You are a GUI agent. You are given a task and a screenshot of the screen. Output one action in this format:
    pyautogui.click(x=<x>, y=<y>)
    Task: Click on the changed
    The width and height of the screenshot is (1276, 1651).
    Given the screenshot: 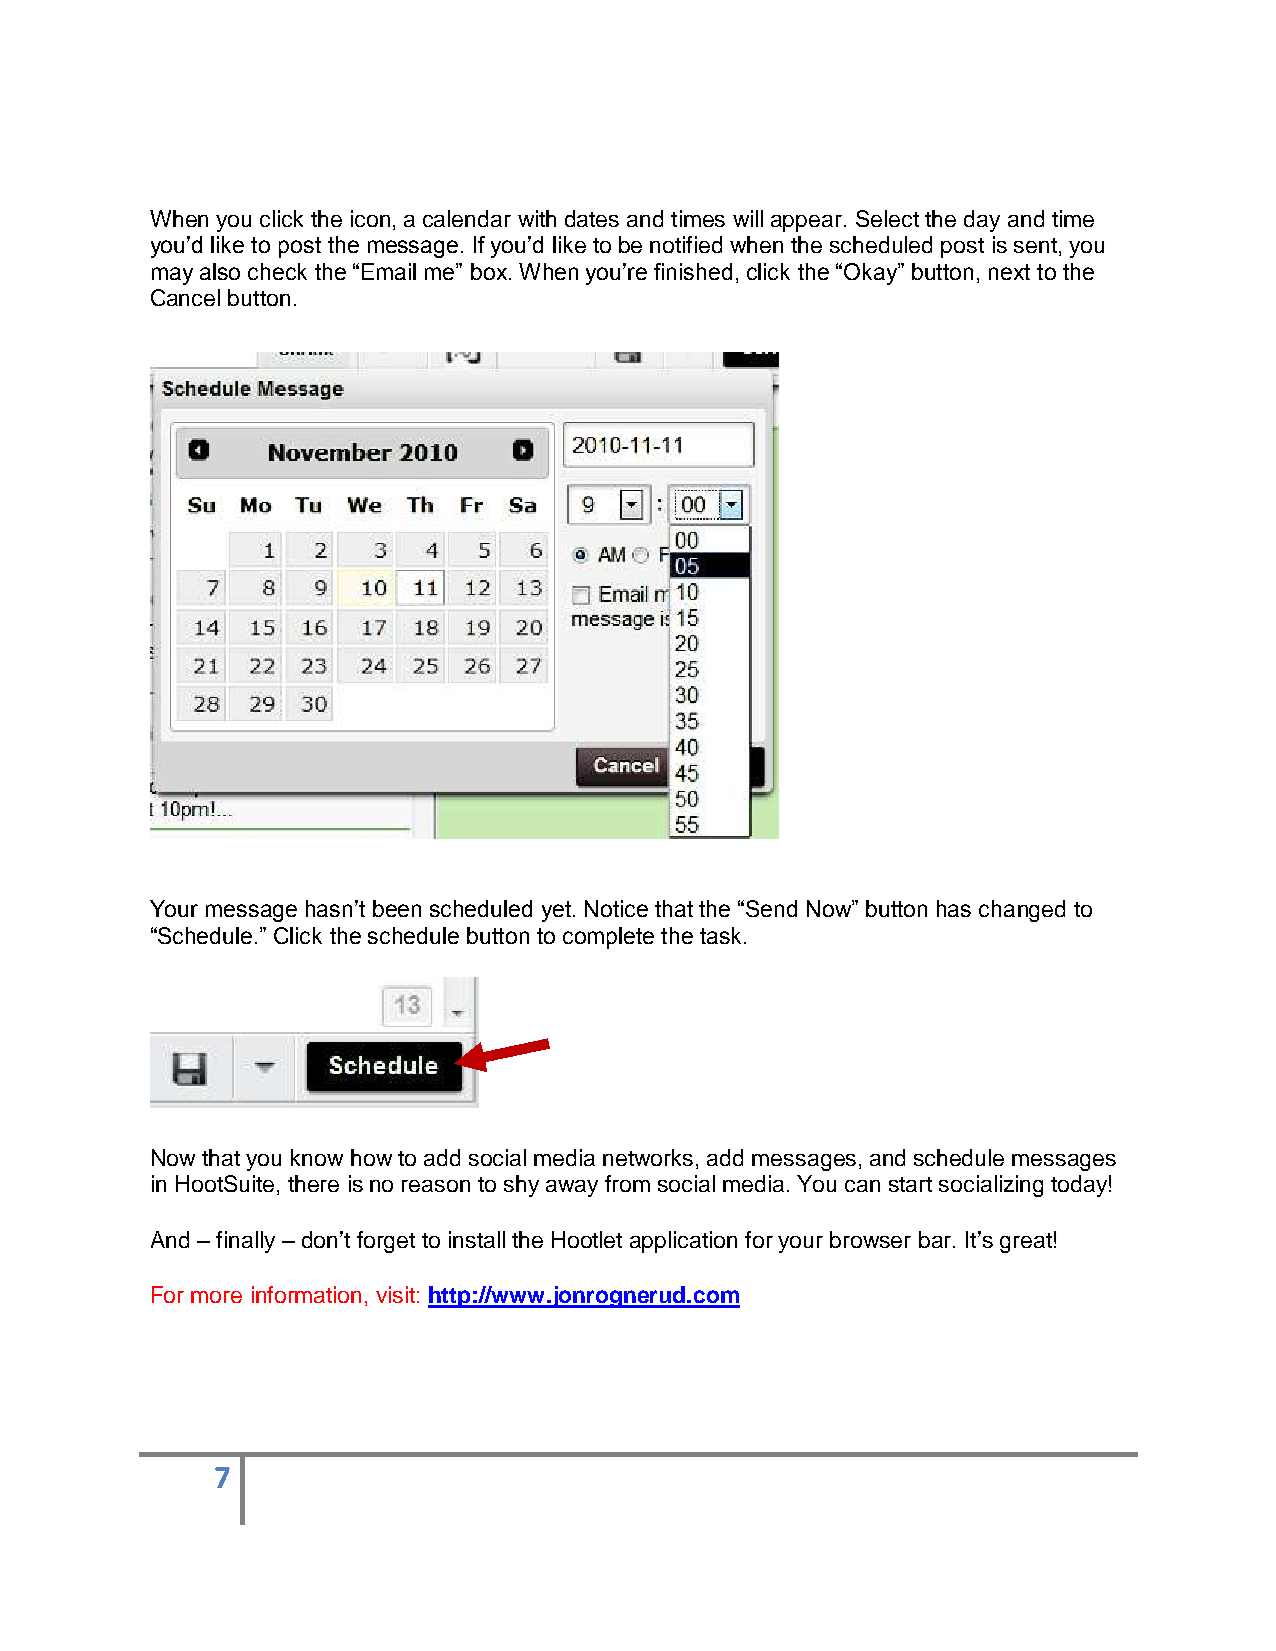 What is the action you would take?
    pyautogui.click(x=1022, y=911)
